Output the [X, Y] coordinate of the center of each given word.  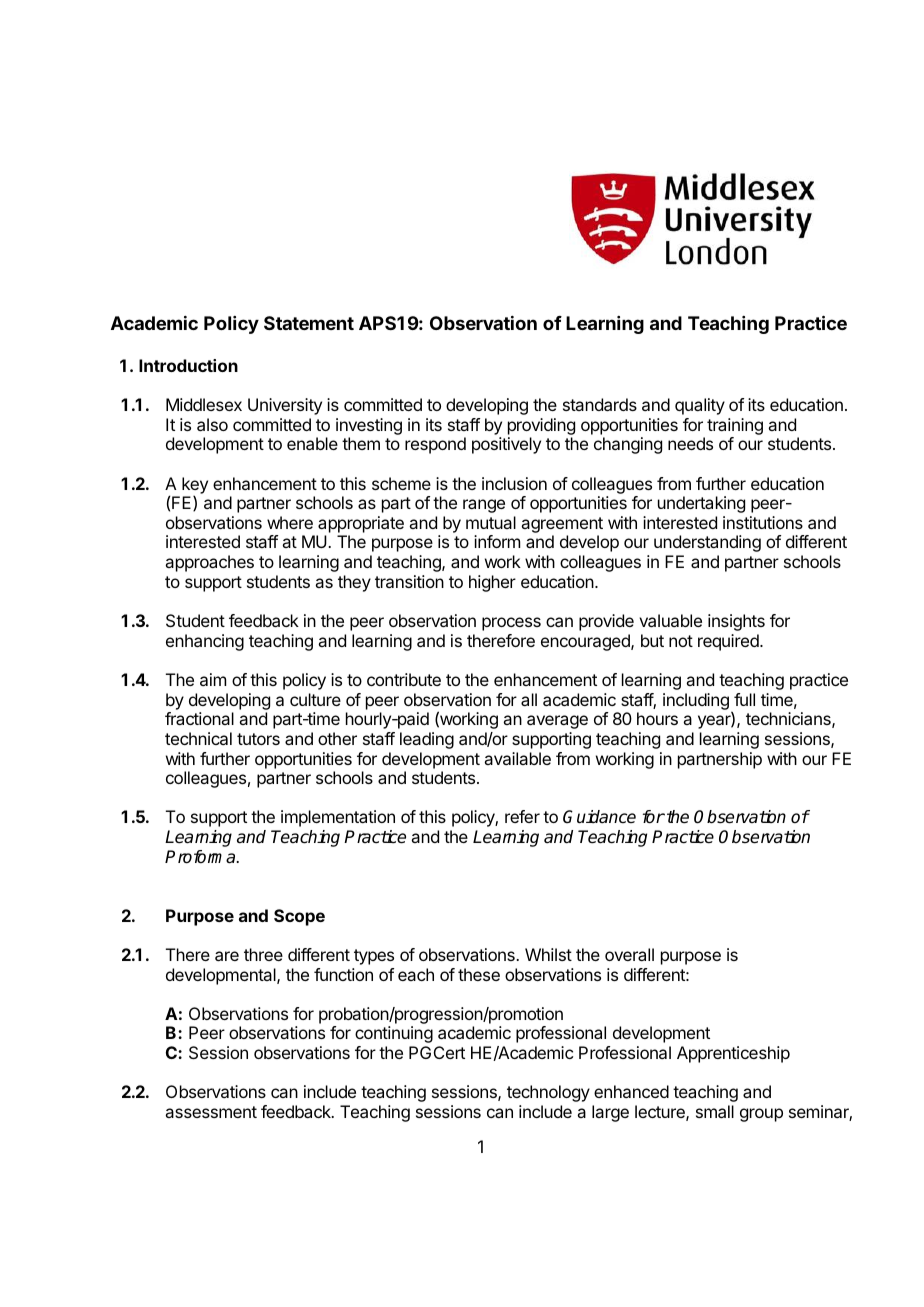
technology [548, 1093]
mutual [491, 522]
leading [427, 740]
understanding [707, 543]
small [715, 1111]
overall [629, 954]
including [696, 701]
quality [700, 406]
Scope [299, 917]
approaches [209, 563]
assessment [211, 1112]
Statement [309, 323]
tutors [258, 739]
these [479, 974]
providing [541, 426]
